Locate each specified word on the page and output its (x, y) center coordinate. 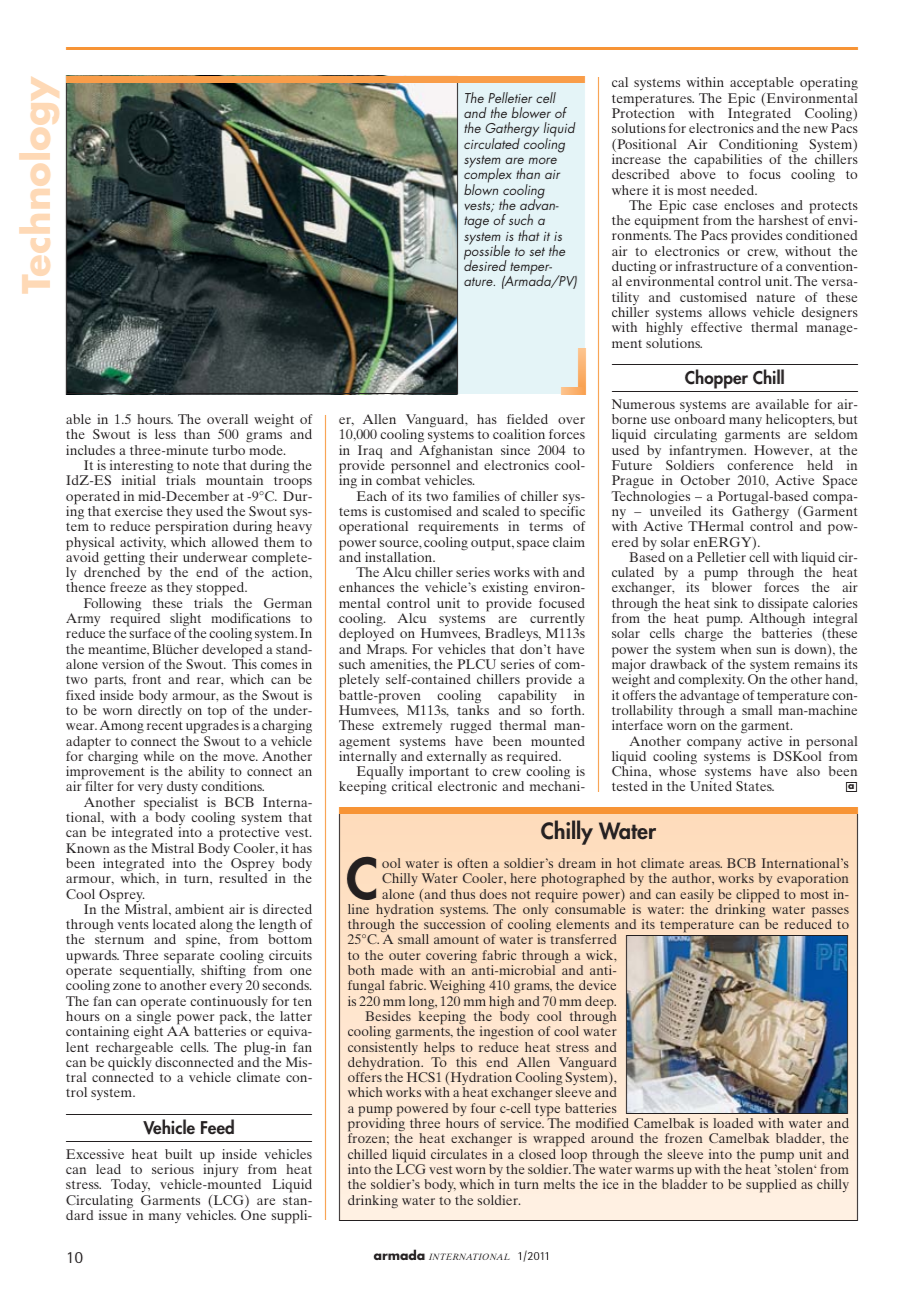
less (165, 434)
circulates (459, 1154)
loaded (733, 1123)
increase (636, 159)
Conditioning (758, 147)
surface (150, 633)
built (178, 1154)
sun (766, 650)
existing (505, 590)
